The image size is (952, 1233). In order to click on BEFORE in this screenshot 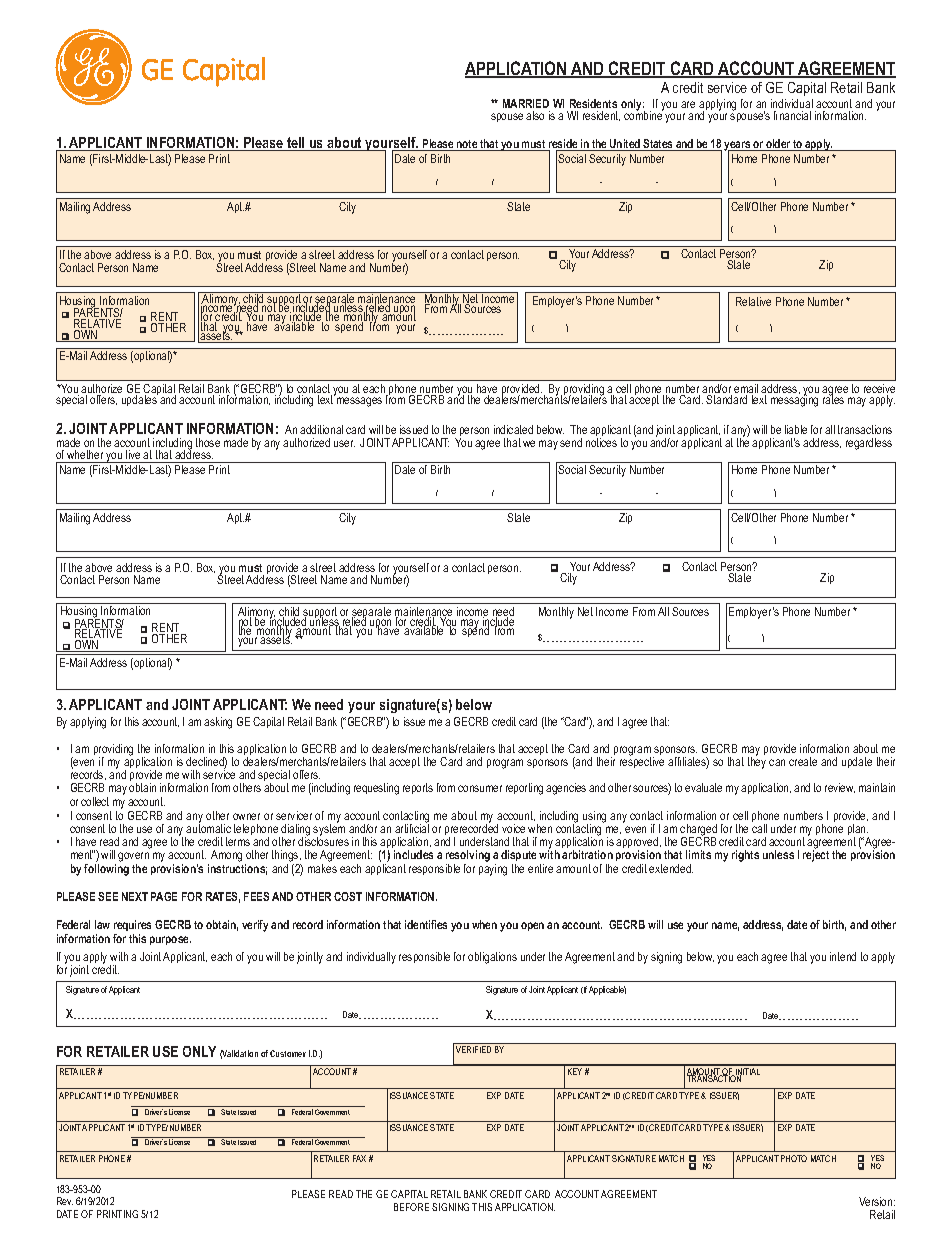, I will do `click(411, 1207)`.
